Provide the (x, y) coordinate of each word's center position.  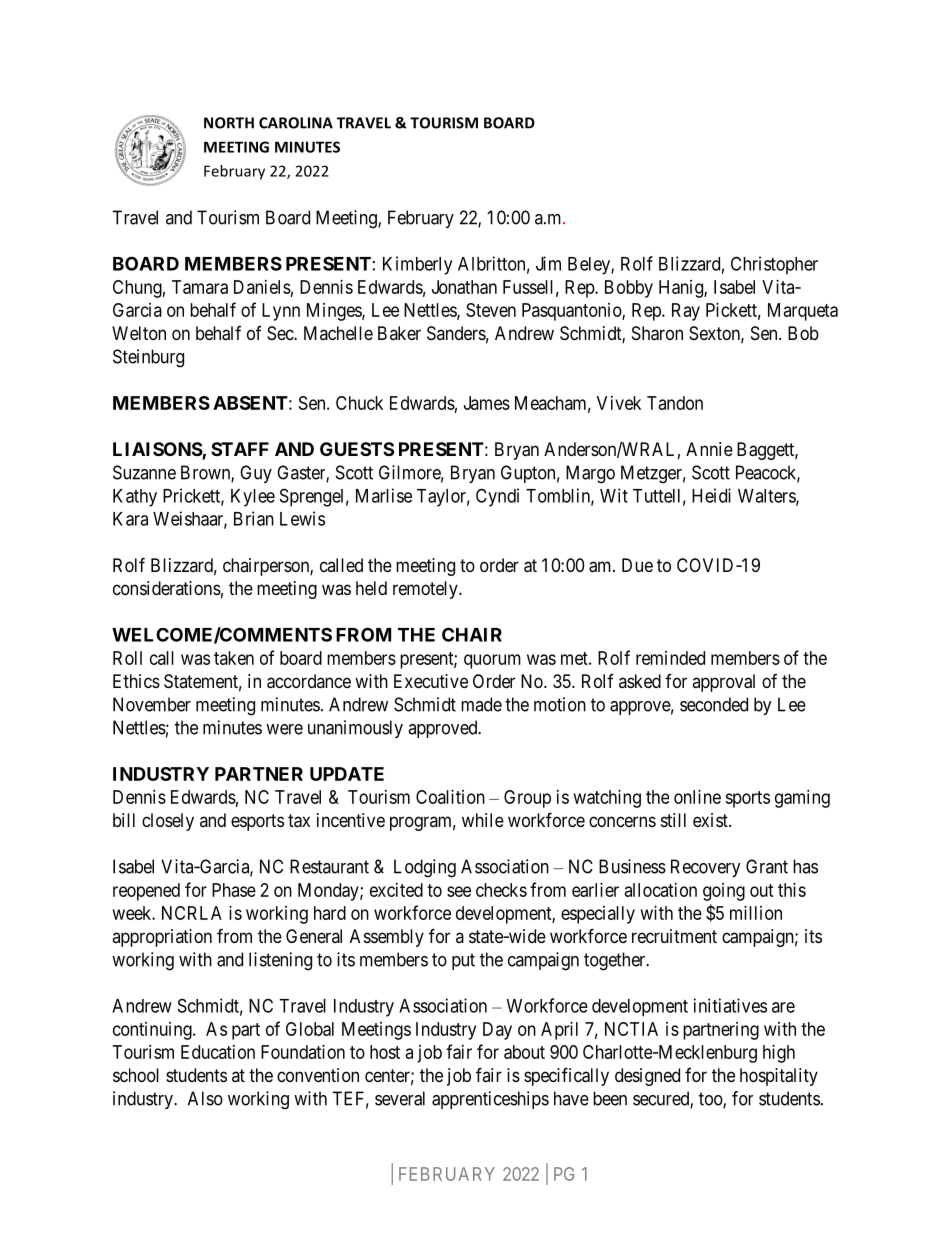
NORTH (229, 123)
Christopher (774, 265)
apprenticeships (490, 1100)
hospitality (779, 1077)
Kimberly (417, 265)
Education (218, 1052)
